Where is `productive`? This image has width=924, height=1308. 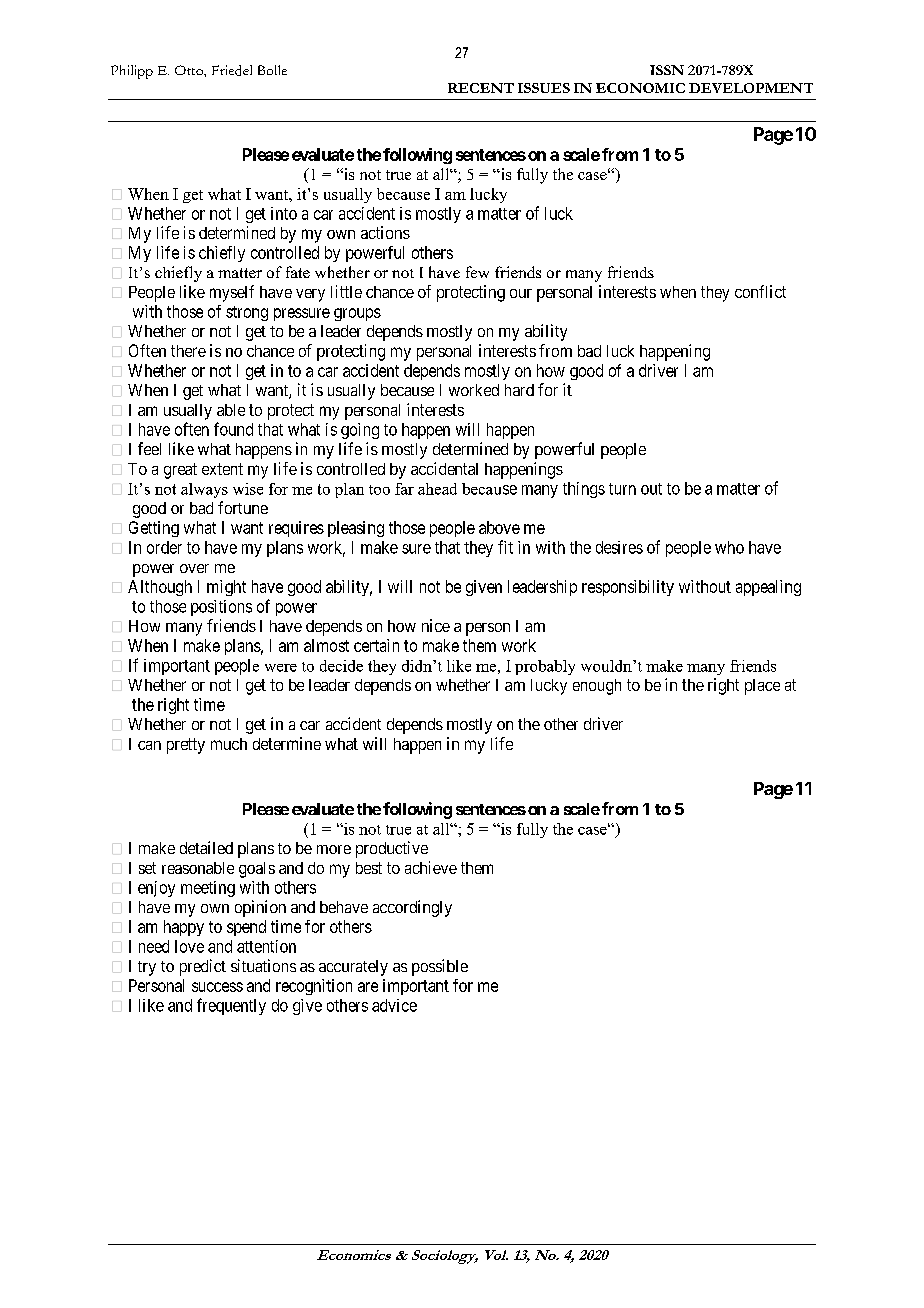
productive is located at coordinates (392, 849).
